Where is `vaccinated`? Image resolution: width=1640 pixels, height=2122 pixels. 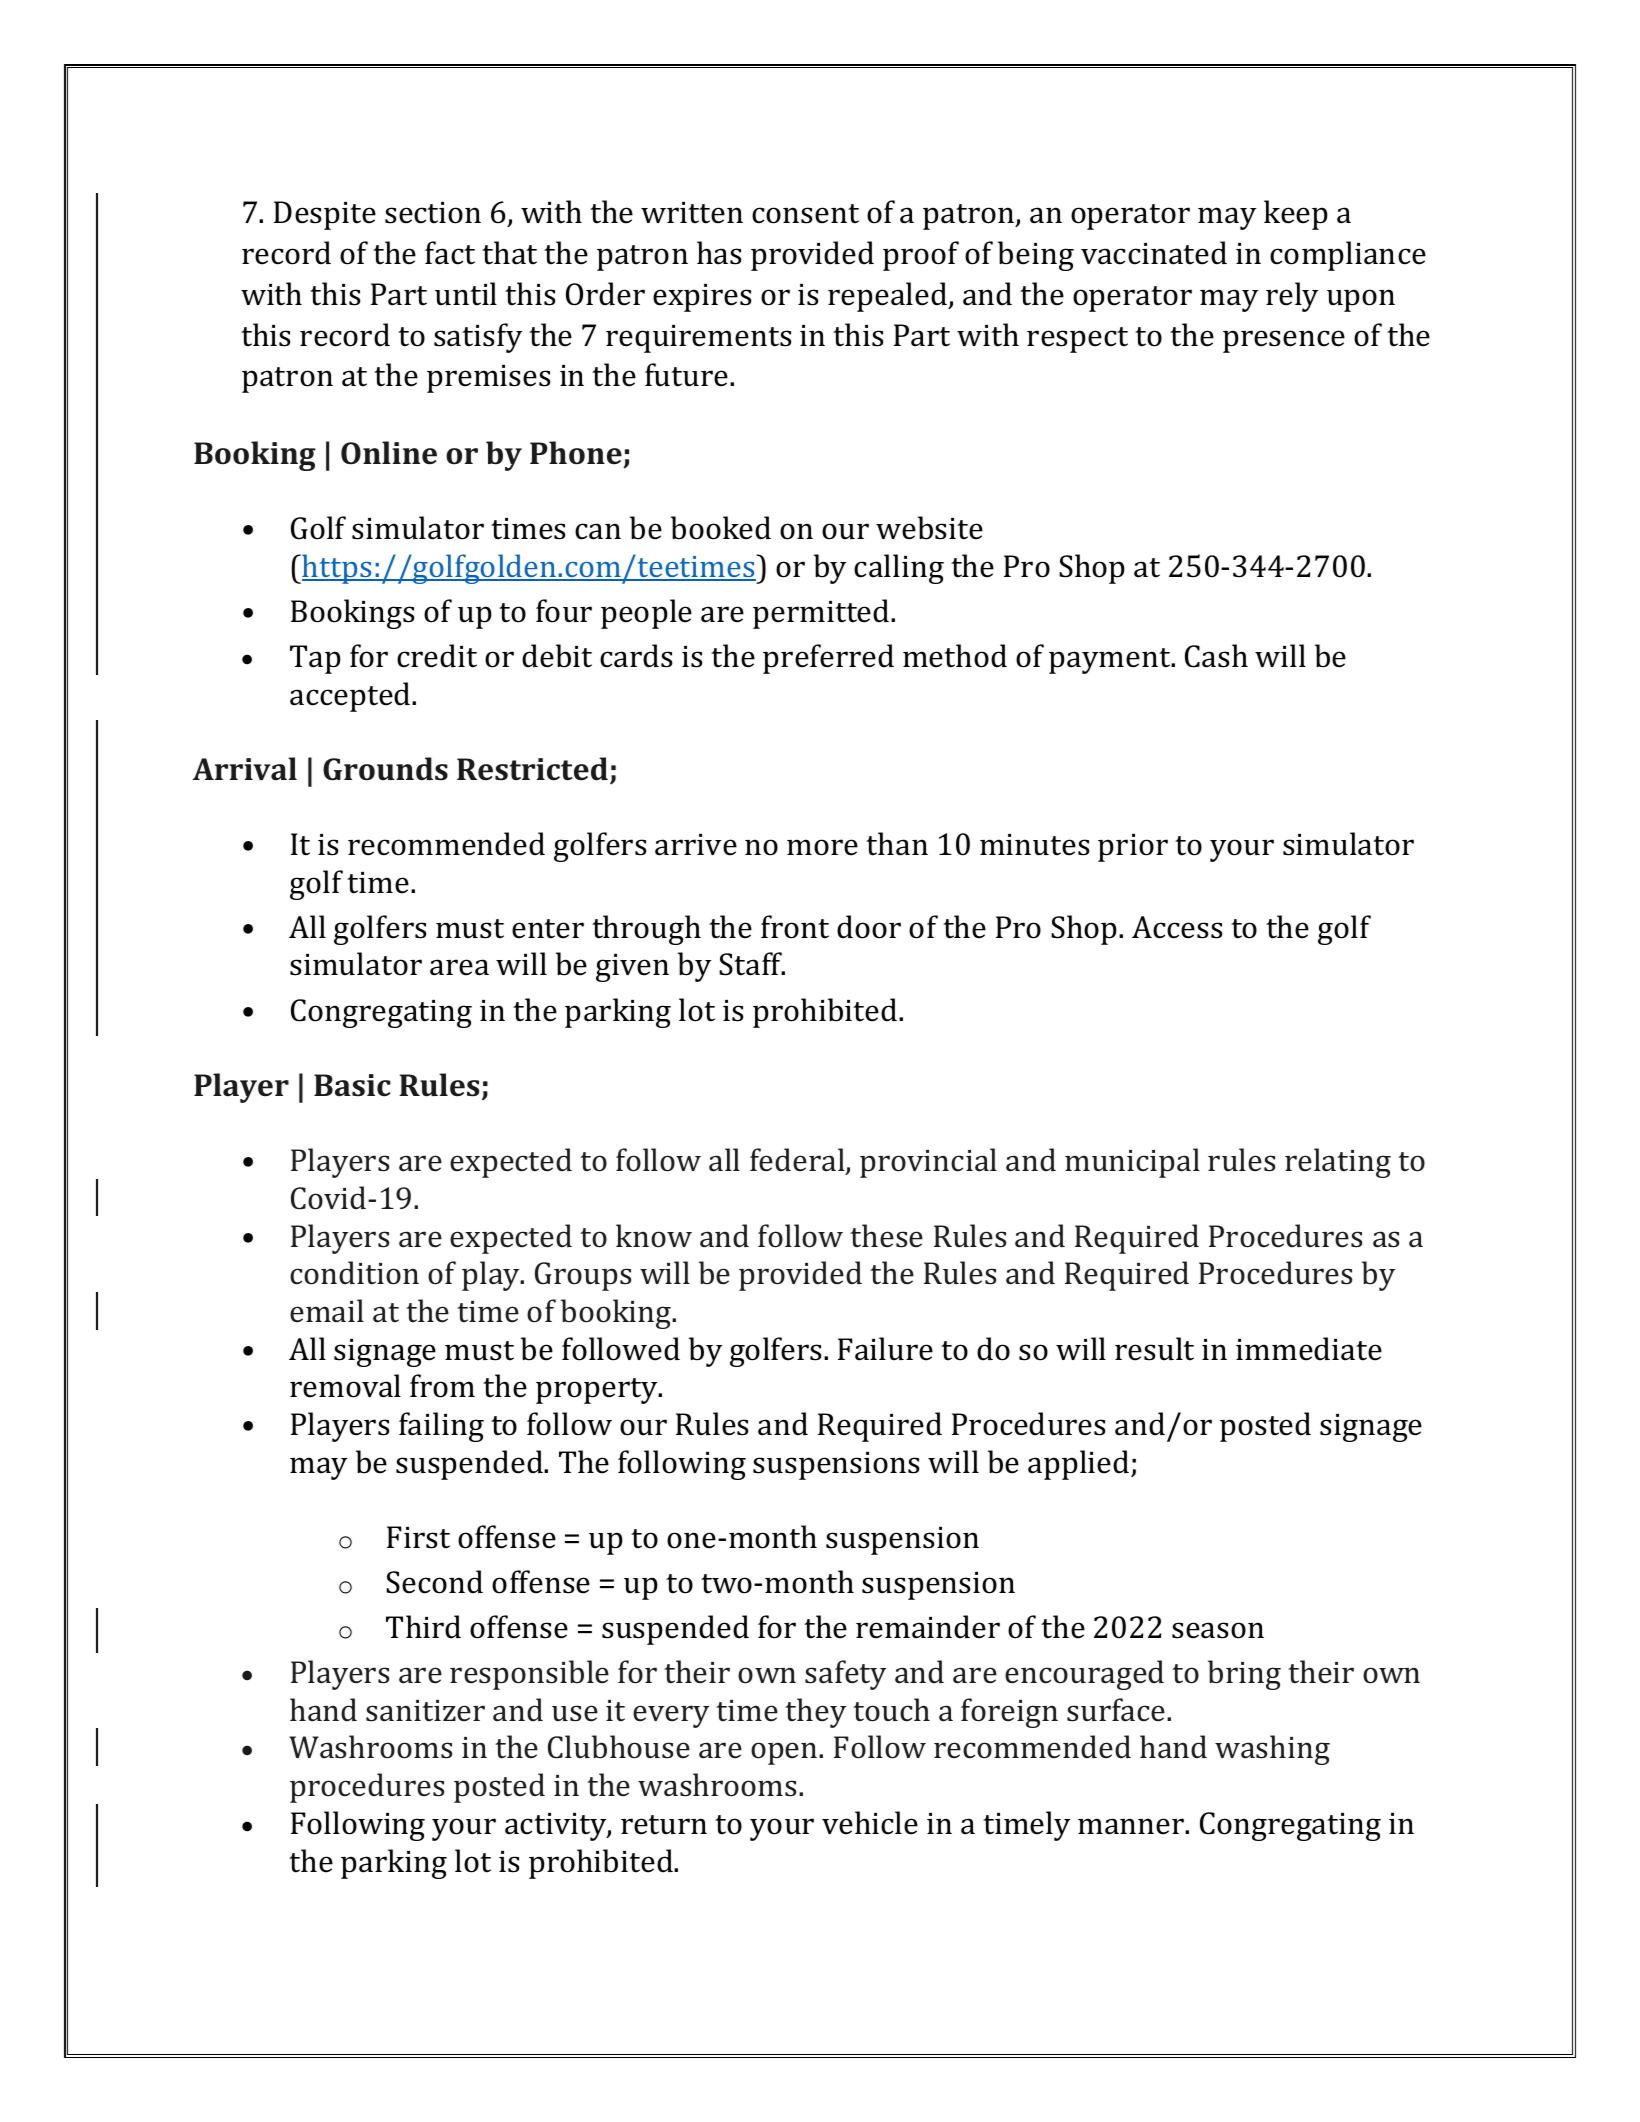
vaccinated is located at coordinates (1154, 253).
